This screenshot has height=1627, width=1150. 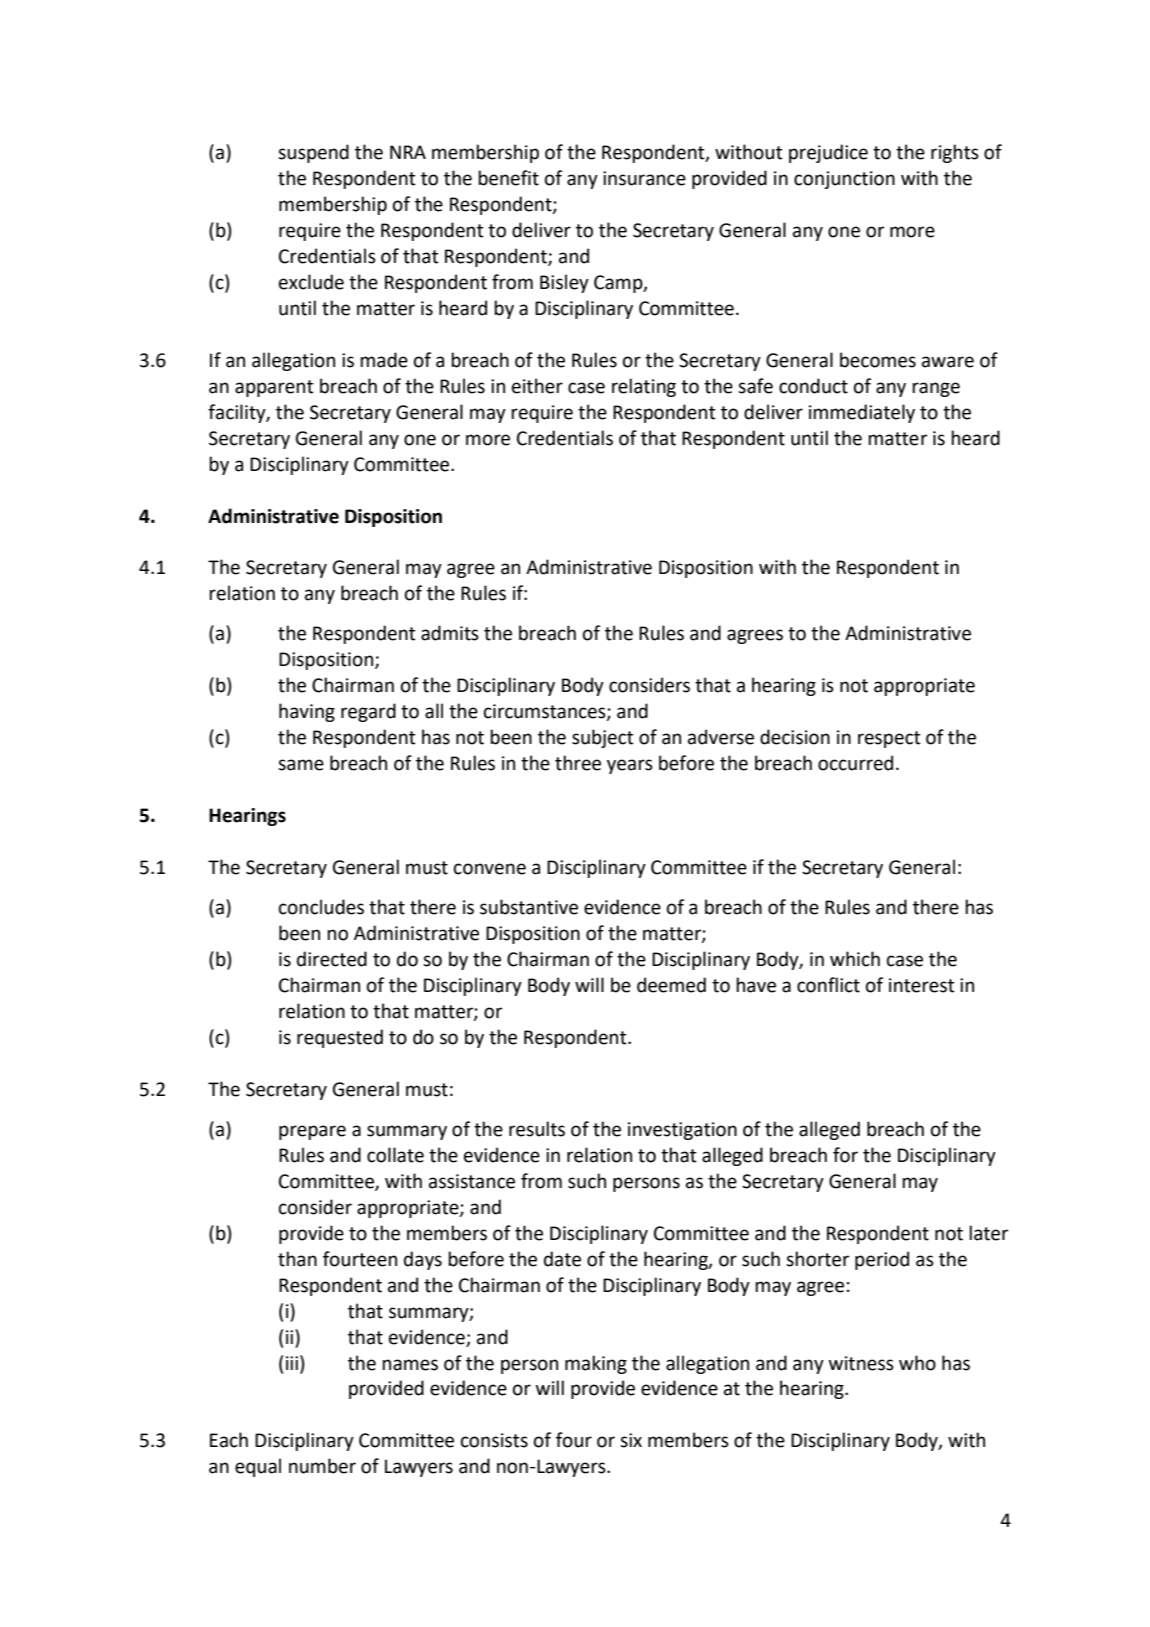 What do you see at coordinates (855, 763) in the screenshot?
I see `occurred` at bounding box center [855, 763].
